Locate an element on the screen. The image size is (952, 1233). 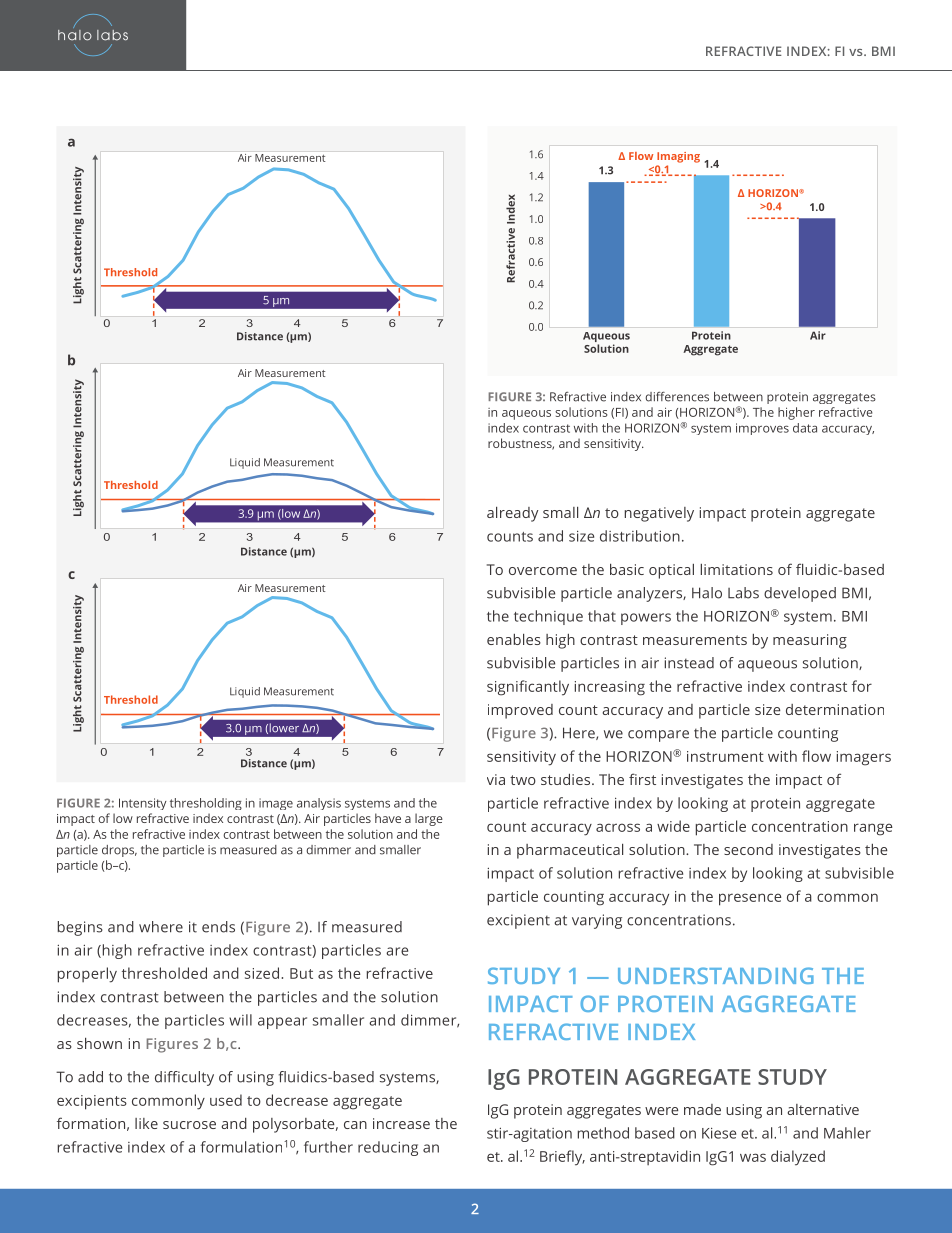
improves is located at coordinates (762, 429).
